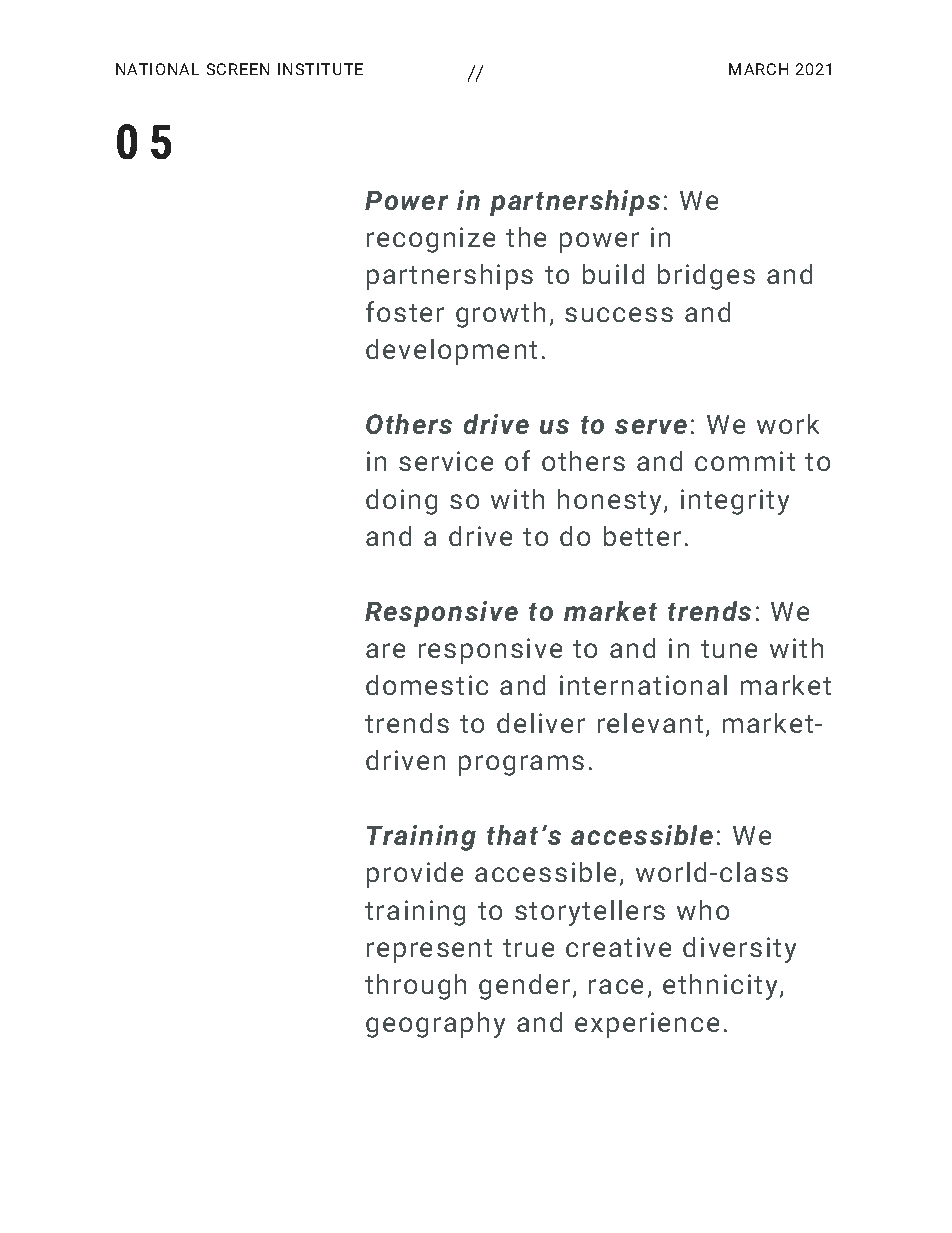 The image size is (952, 1233). I want to click on recognize, so click(431, 240).
